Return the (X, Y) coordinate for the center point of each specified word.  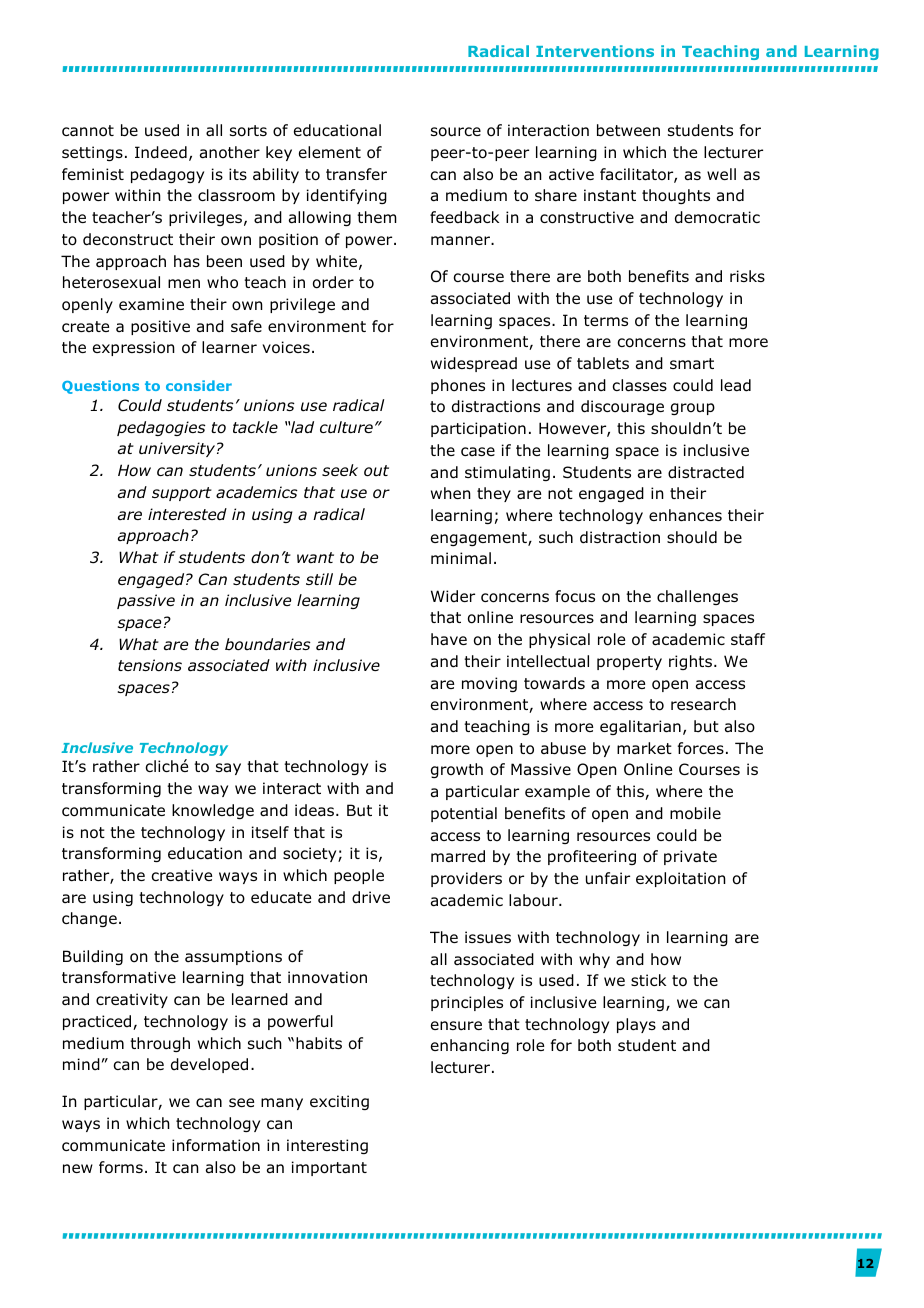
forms (121, 1167)
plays (636, 1025)
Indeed (161, 152)
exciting (339, 1102)
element (330, 152)
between (628, 130)
